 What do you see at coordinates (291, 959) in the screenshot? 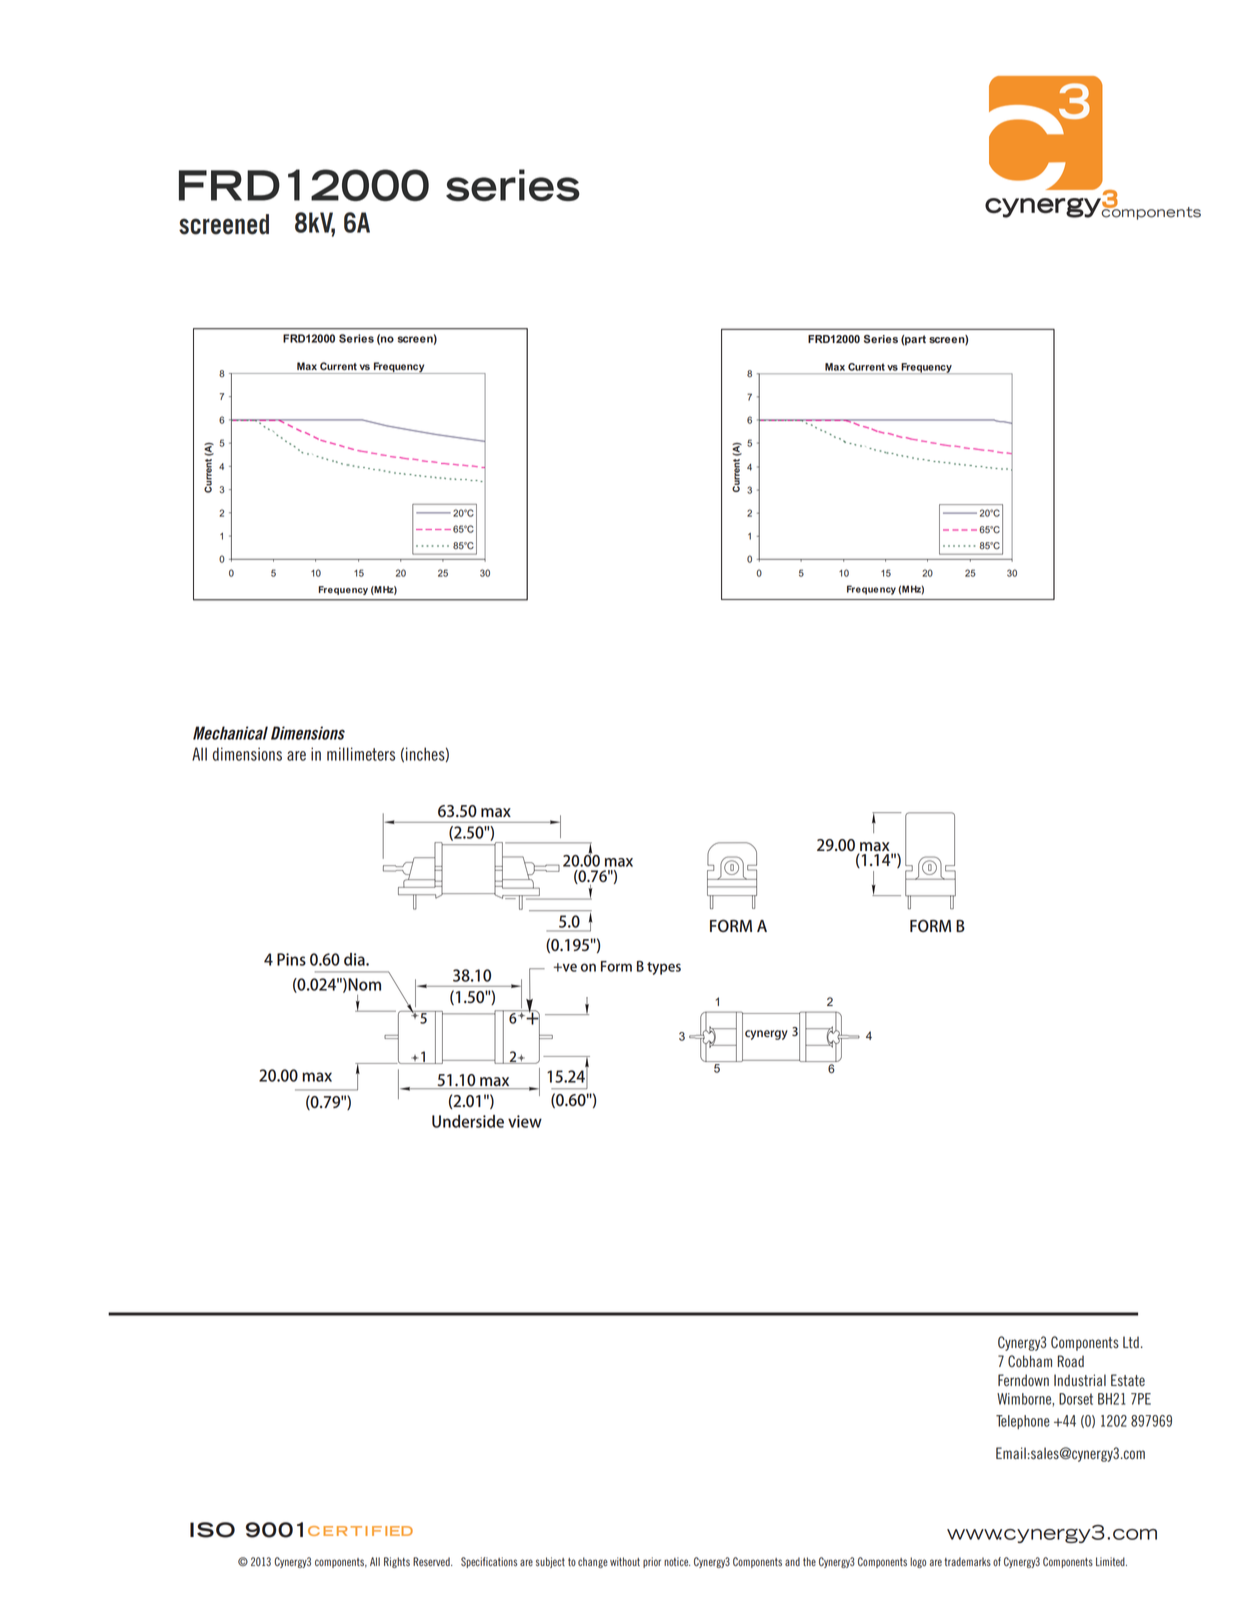
I see `Pins` at bounding box center [291, 959].
